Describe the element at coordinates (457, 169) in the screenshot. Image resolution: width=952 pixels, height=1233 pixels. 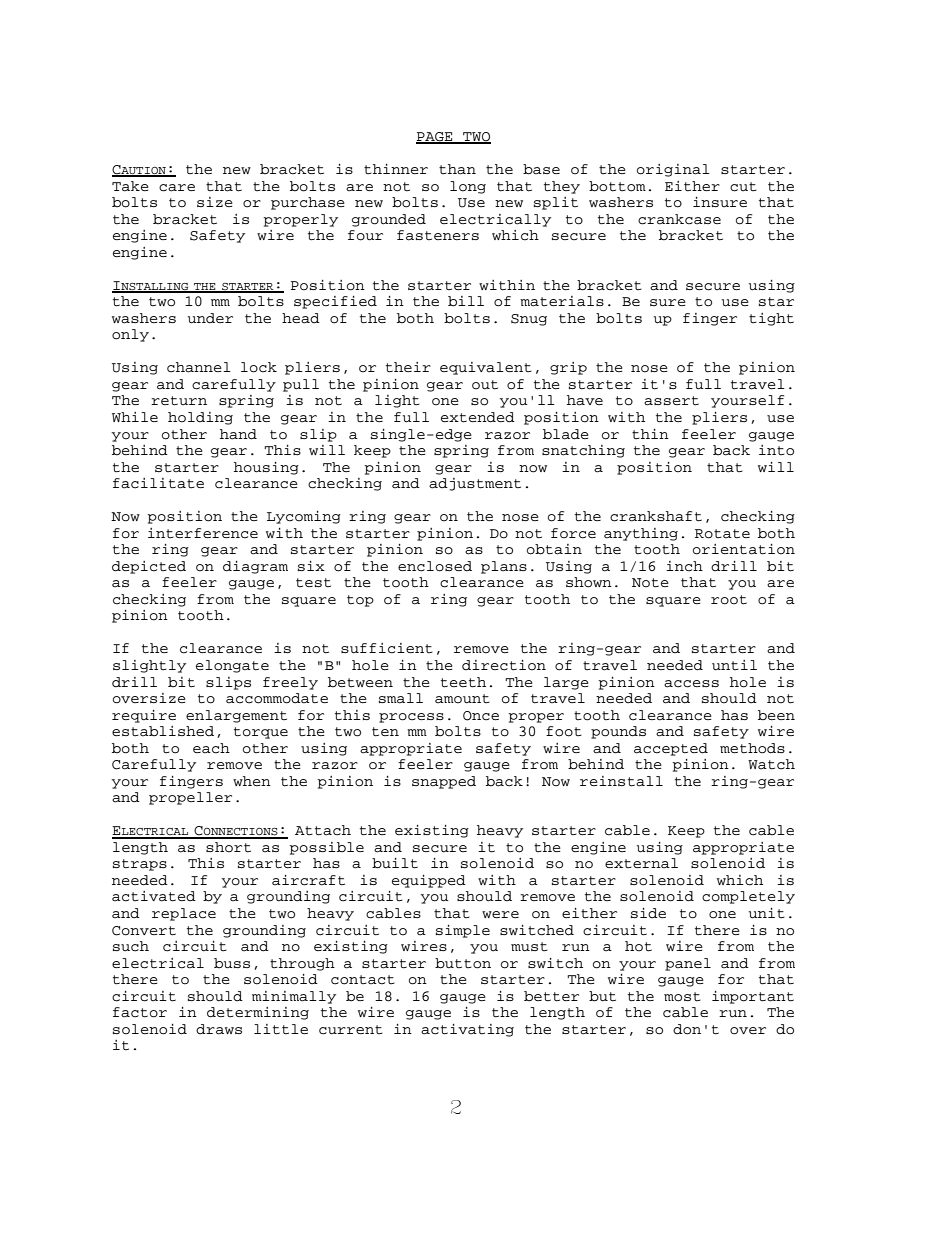
I see `than` at that location.
